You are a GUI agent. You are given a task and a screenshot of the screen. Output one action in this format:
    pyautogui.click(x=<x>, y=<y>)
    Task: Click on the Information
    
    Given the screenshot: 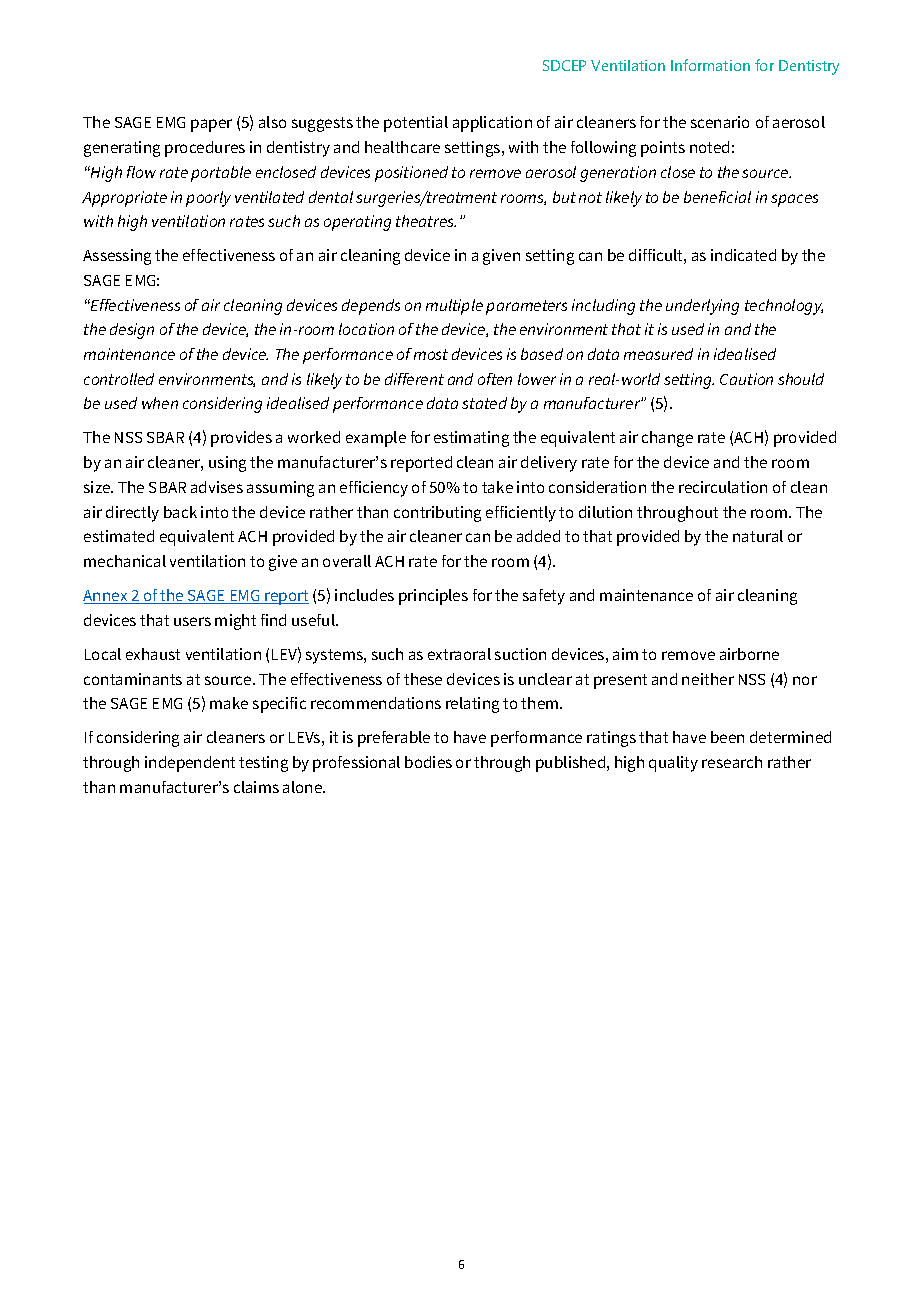 What is the action you would take?
    pyautogui.click(x=710, y=65)
